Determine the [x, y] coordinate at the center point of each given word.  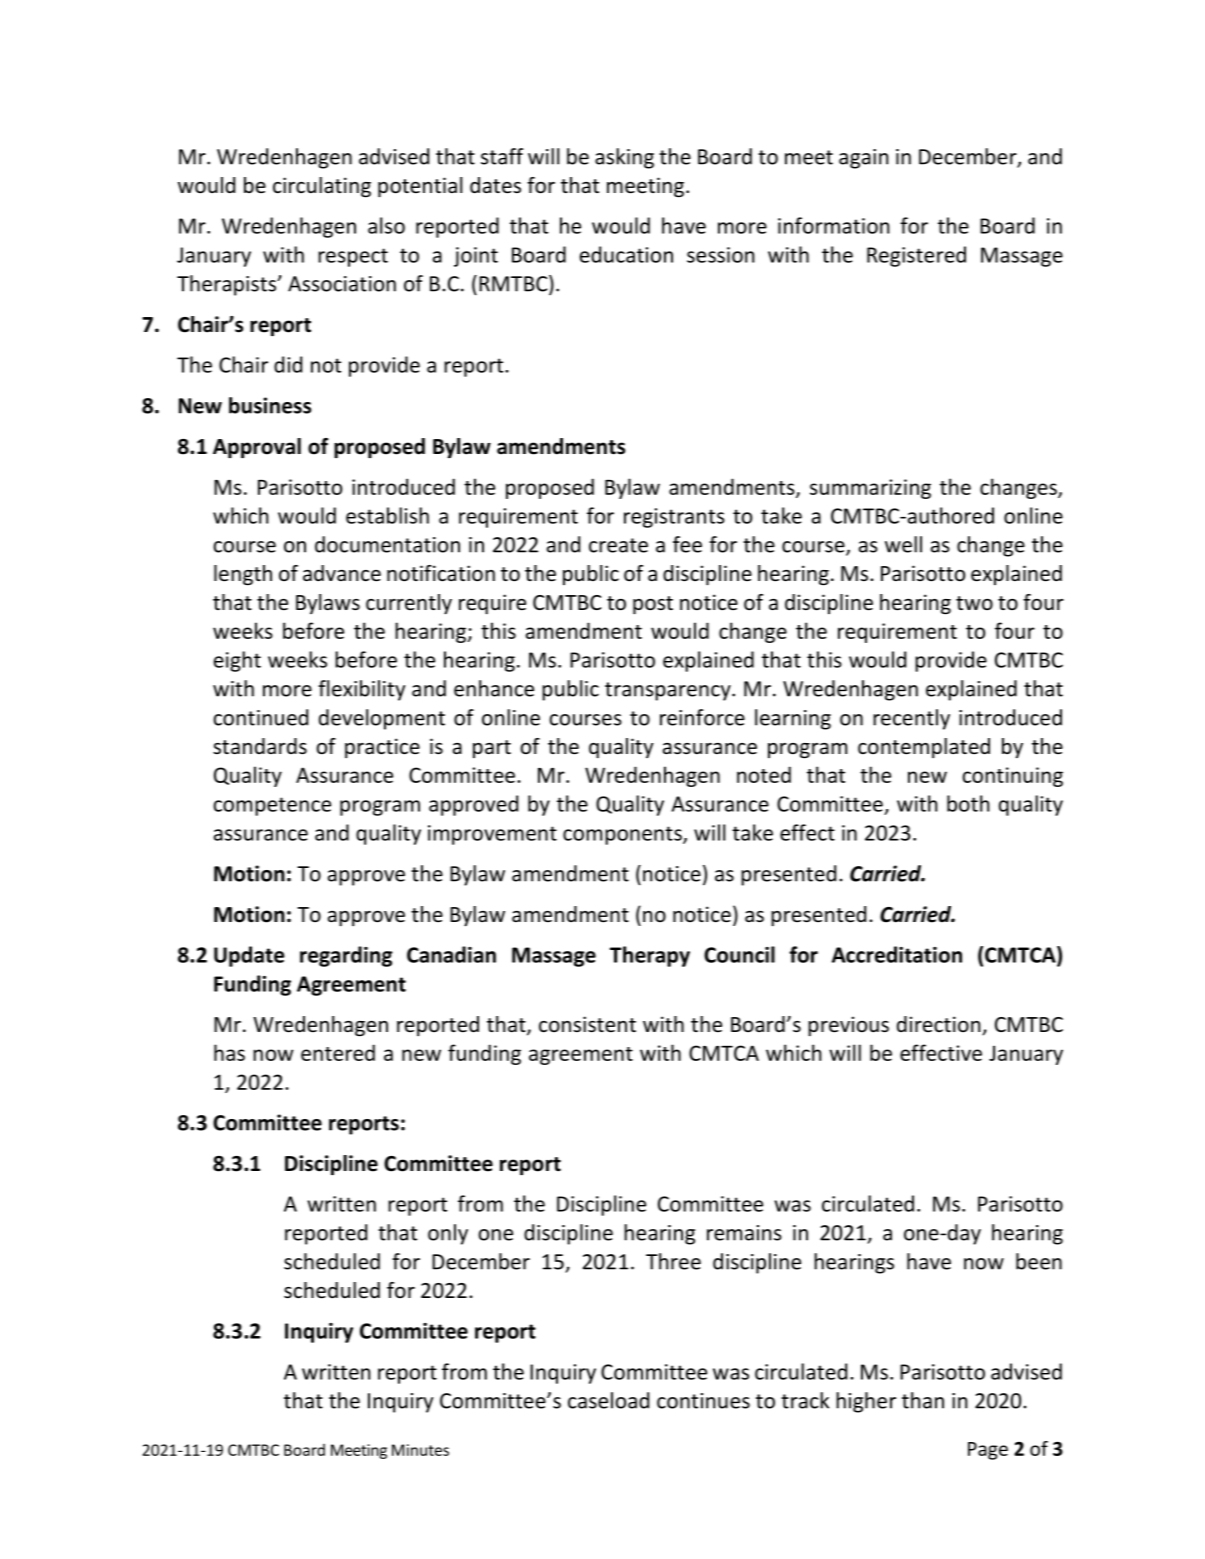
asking [624, 158]
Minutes [420, 1450]
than [923, 1400]
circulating [322, 187]
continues [703, 1401]
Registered [916, 256]
